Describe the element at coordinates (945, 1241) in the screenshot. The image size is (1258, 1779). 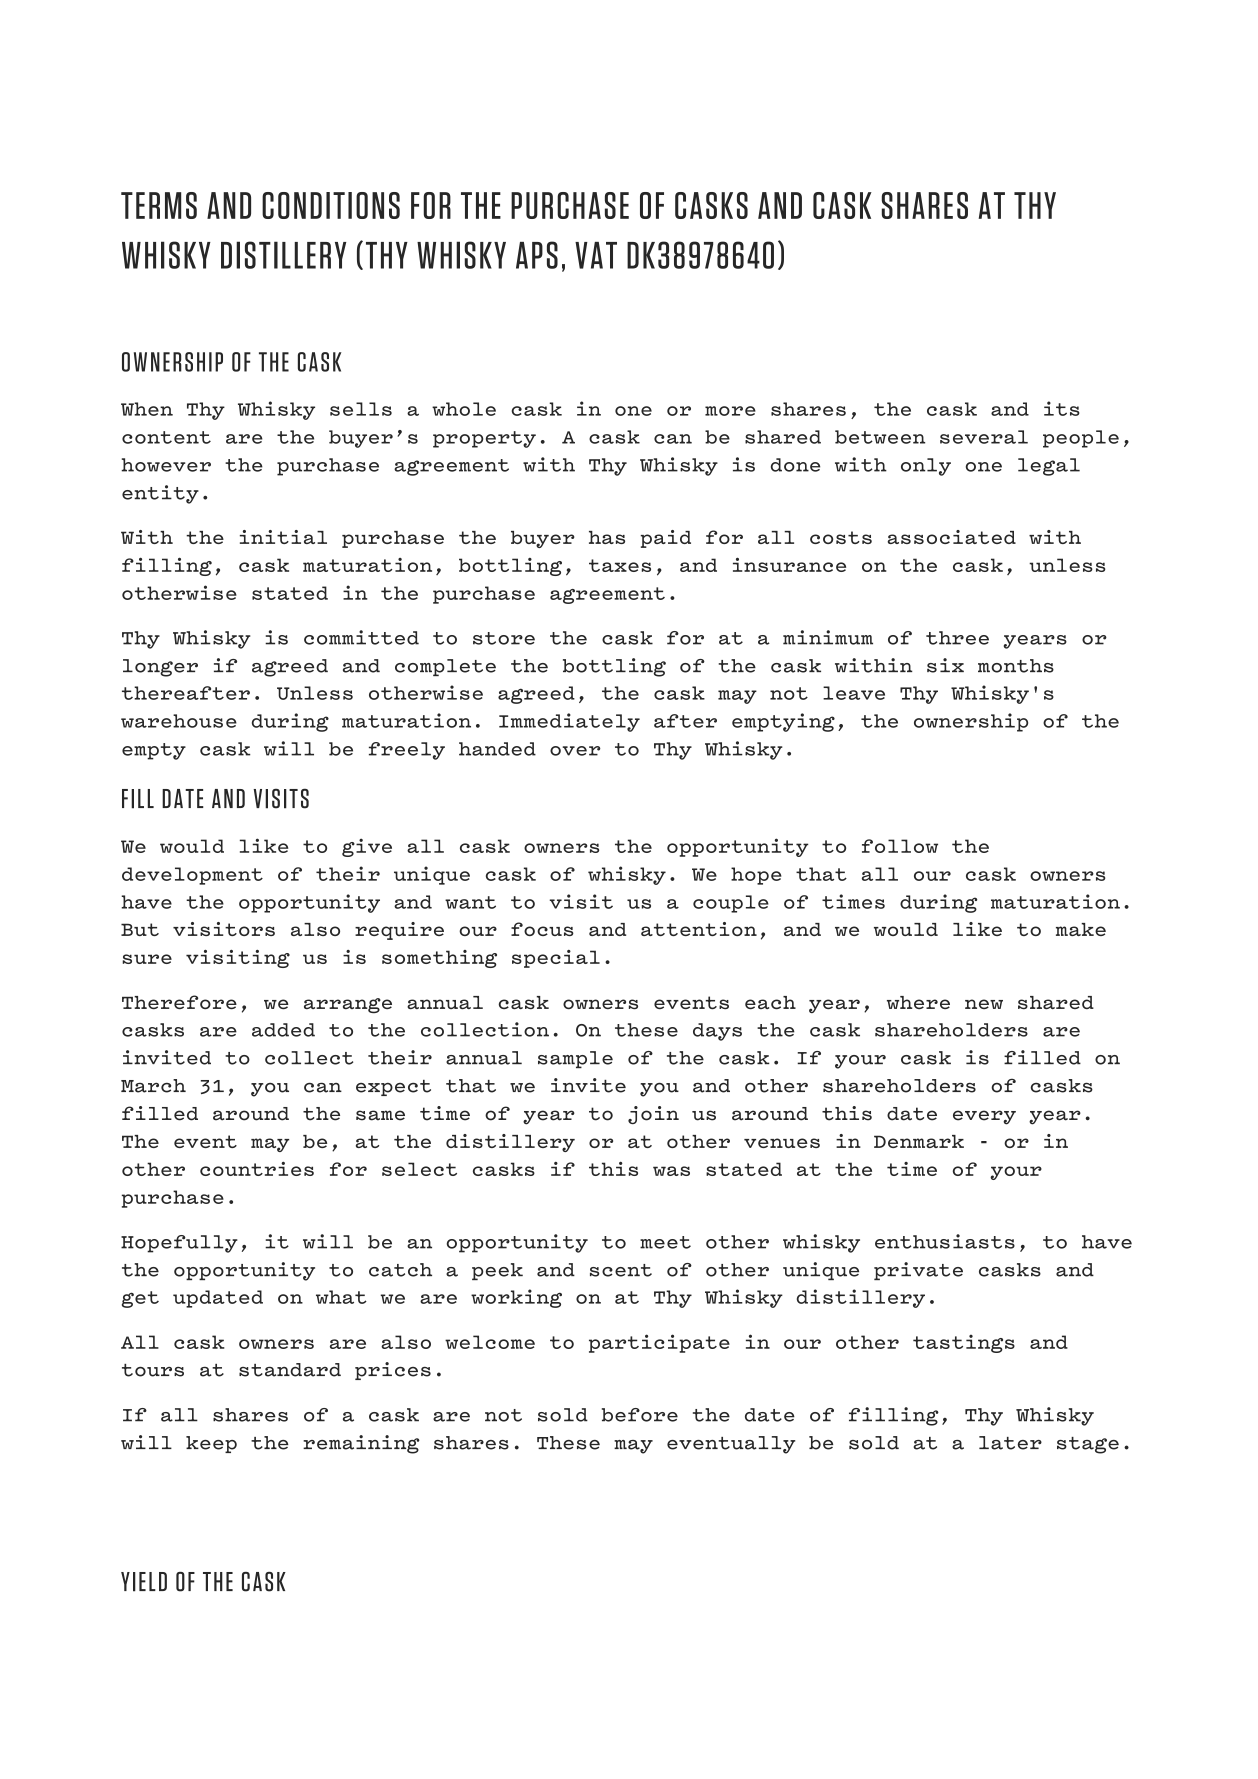
I see `enthusiasts` at that location.
